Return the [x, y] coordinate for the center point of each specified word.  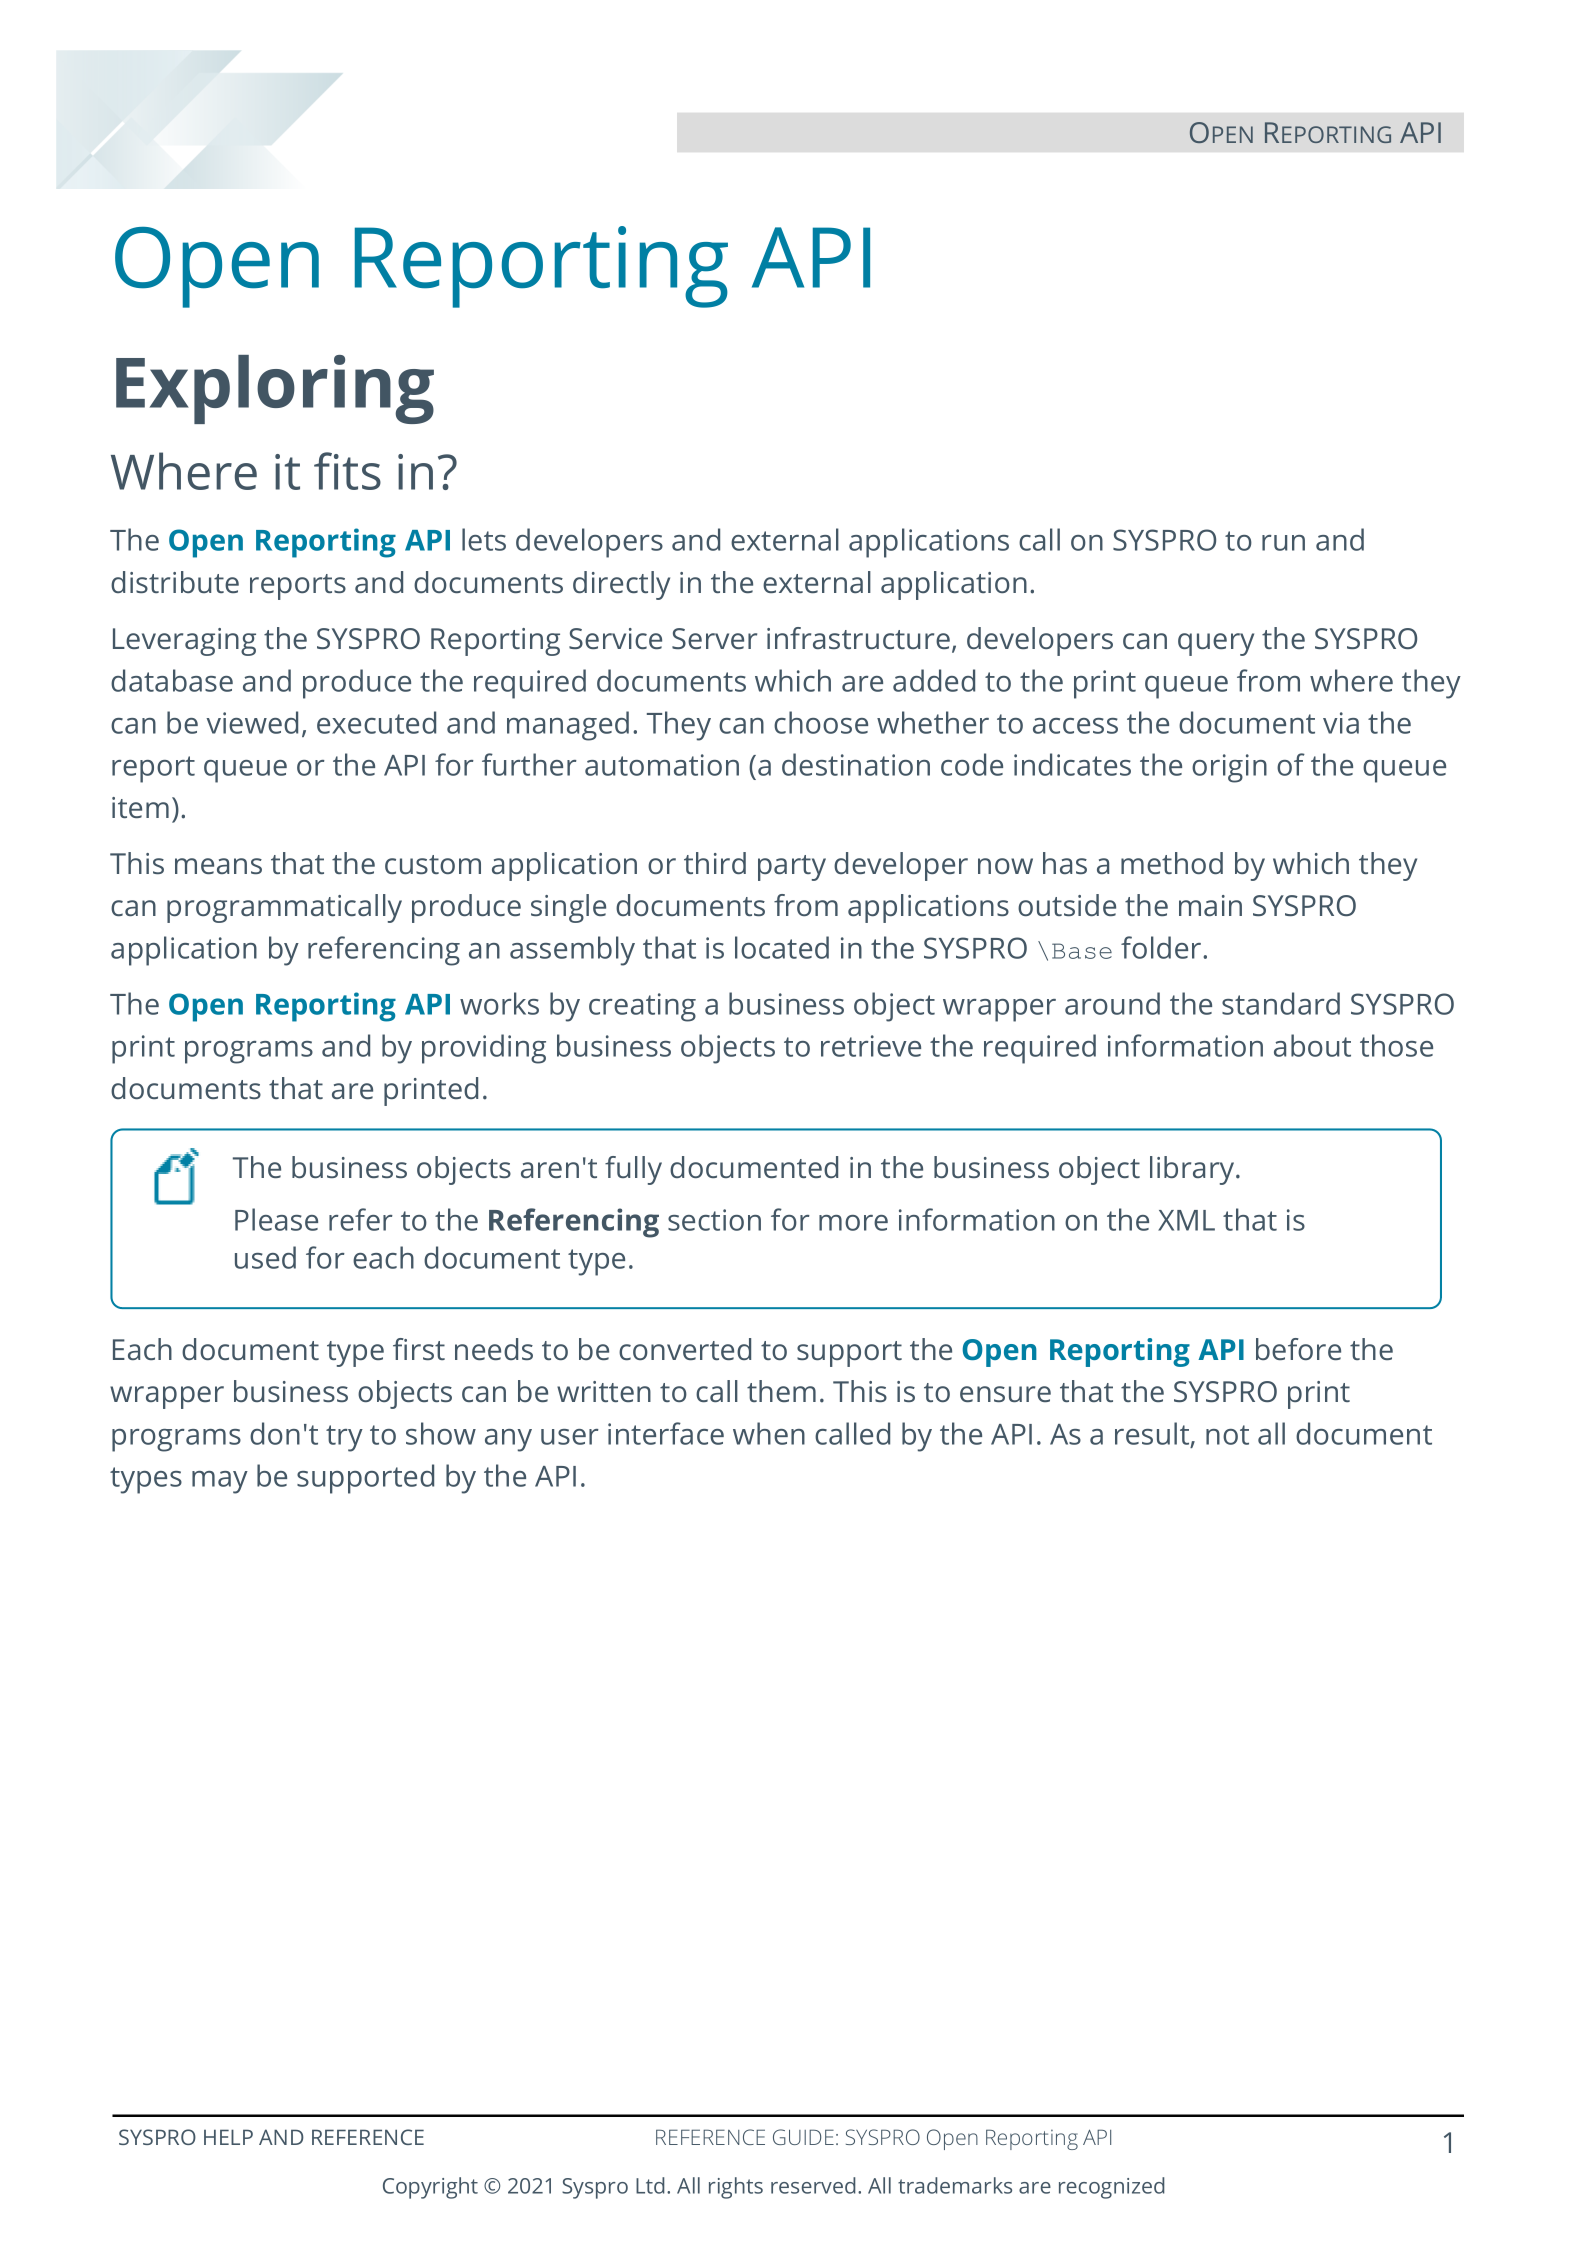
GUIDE [803, 2137]
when [769, 1433]
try [344, 1438]
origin [1229, 768]
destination [856, 764]
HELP [228, 2137]
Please [276, 1219]
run [1283, 543]
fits [347, 471]
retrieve [871, 1046]
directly [621, 585]
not [1227, 1435]
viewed [252, 722]
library [1193, 1170]
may [220, 1482]
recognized [1112, 2188]
